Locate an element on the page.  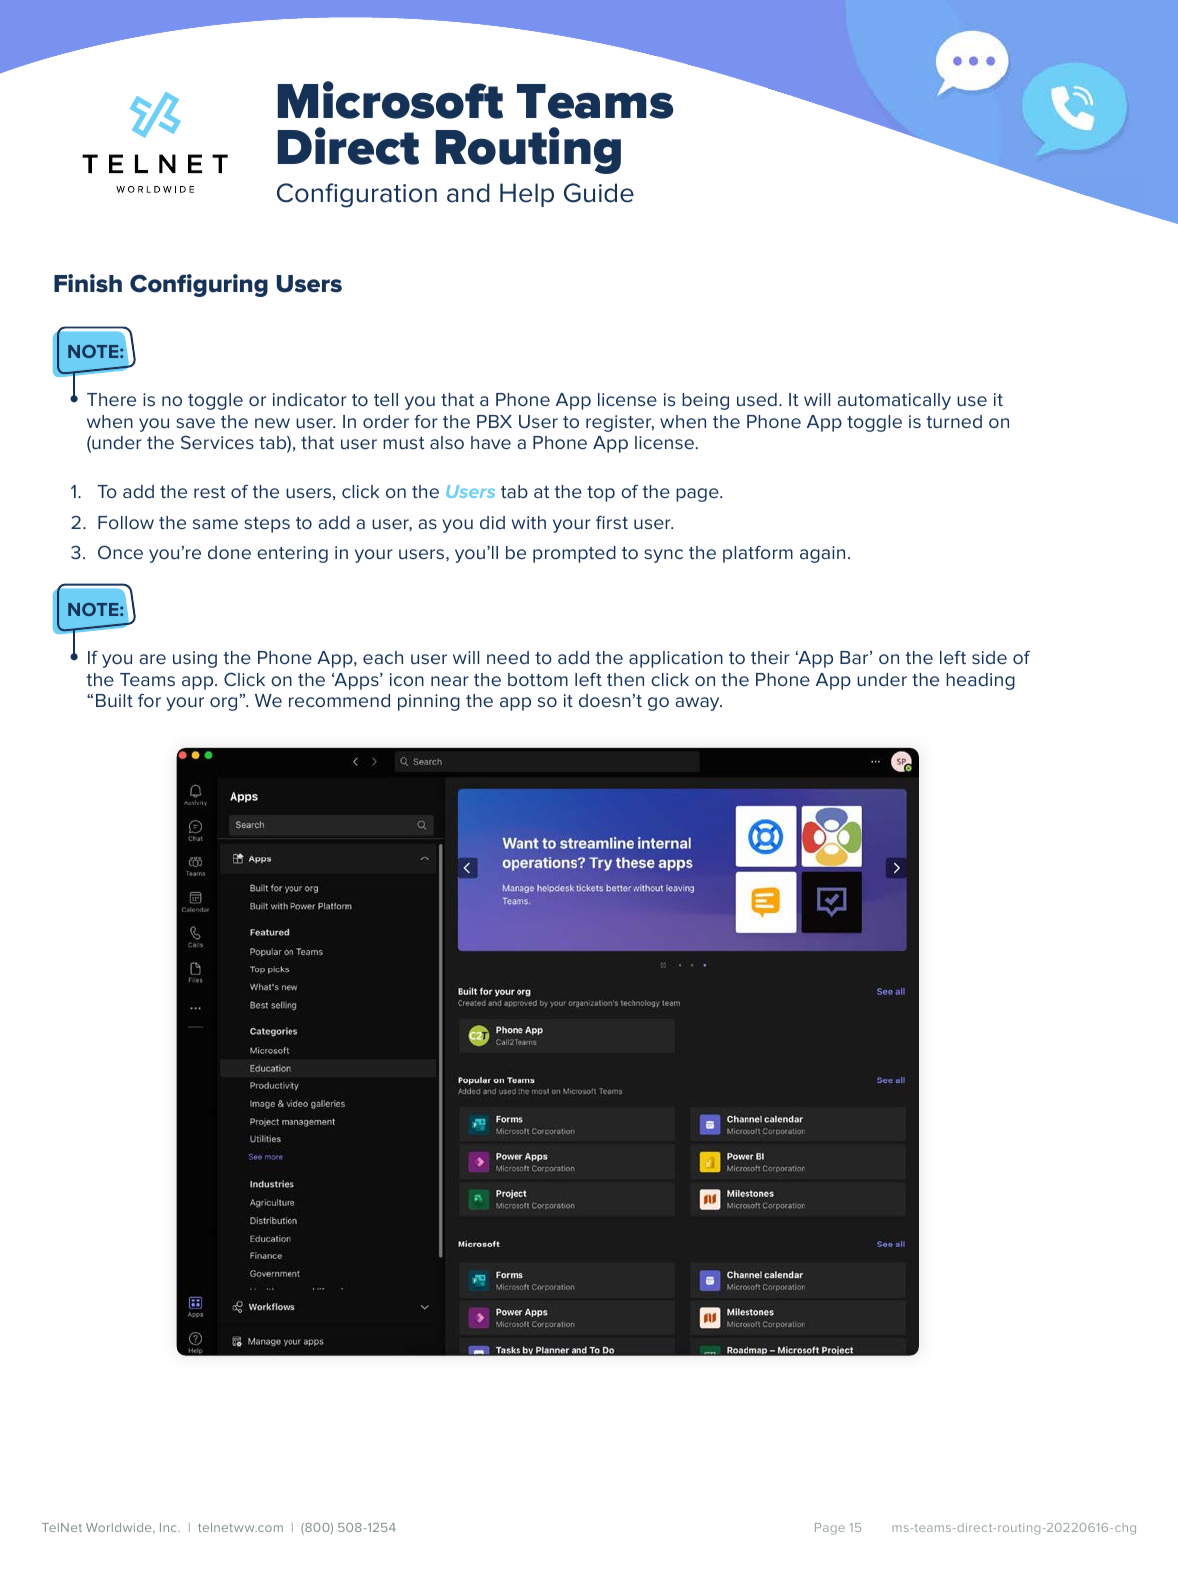
Worldwide is located at coordinates (120, 1528).
